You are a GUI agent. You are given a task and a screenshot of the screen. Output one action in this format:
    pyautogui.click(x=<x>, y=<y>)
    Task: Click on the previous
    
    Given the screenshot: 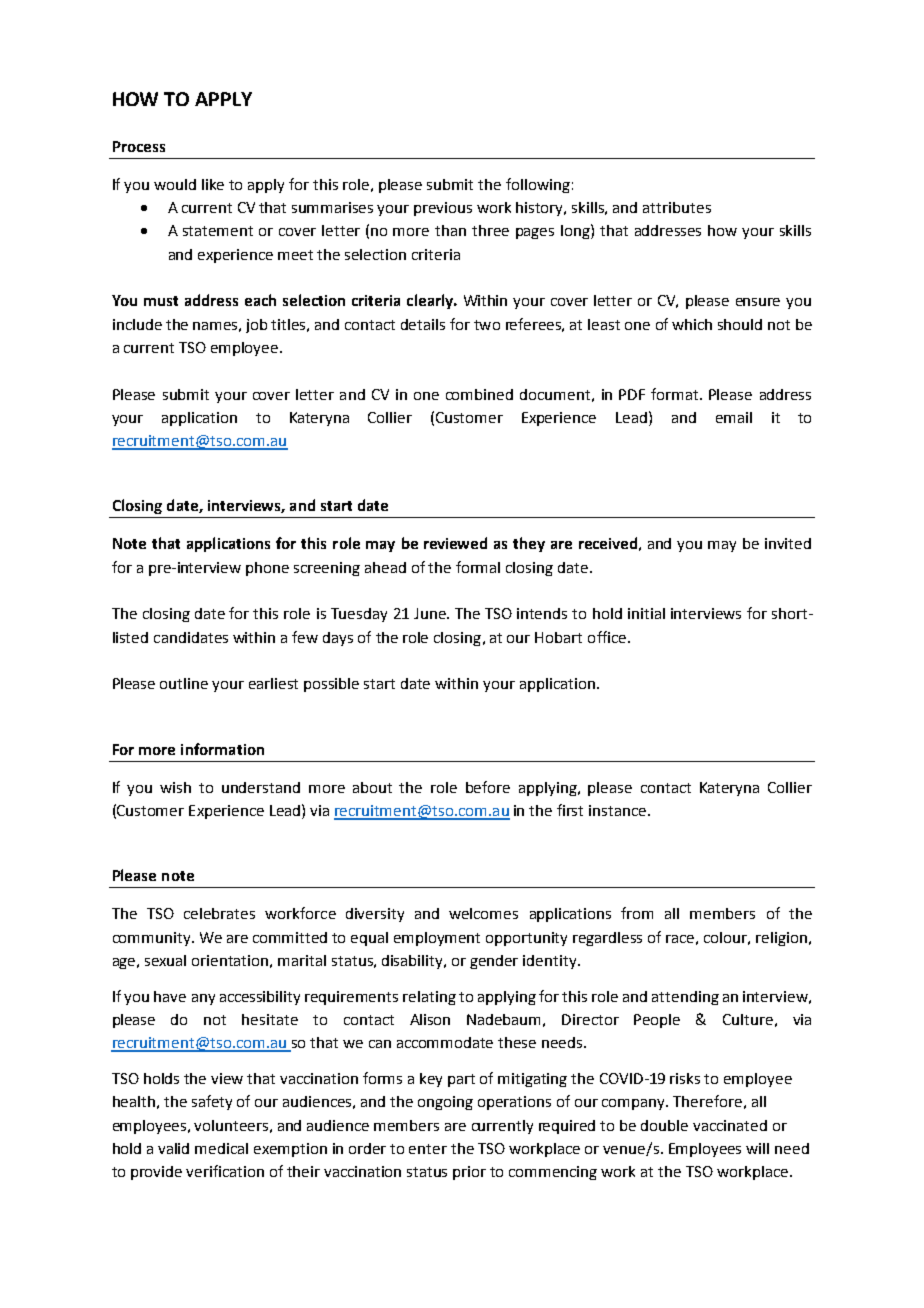 What is the action you would take?
    pyautogui.click(x=443, y=209)
